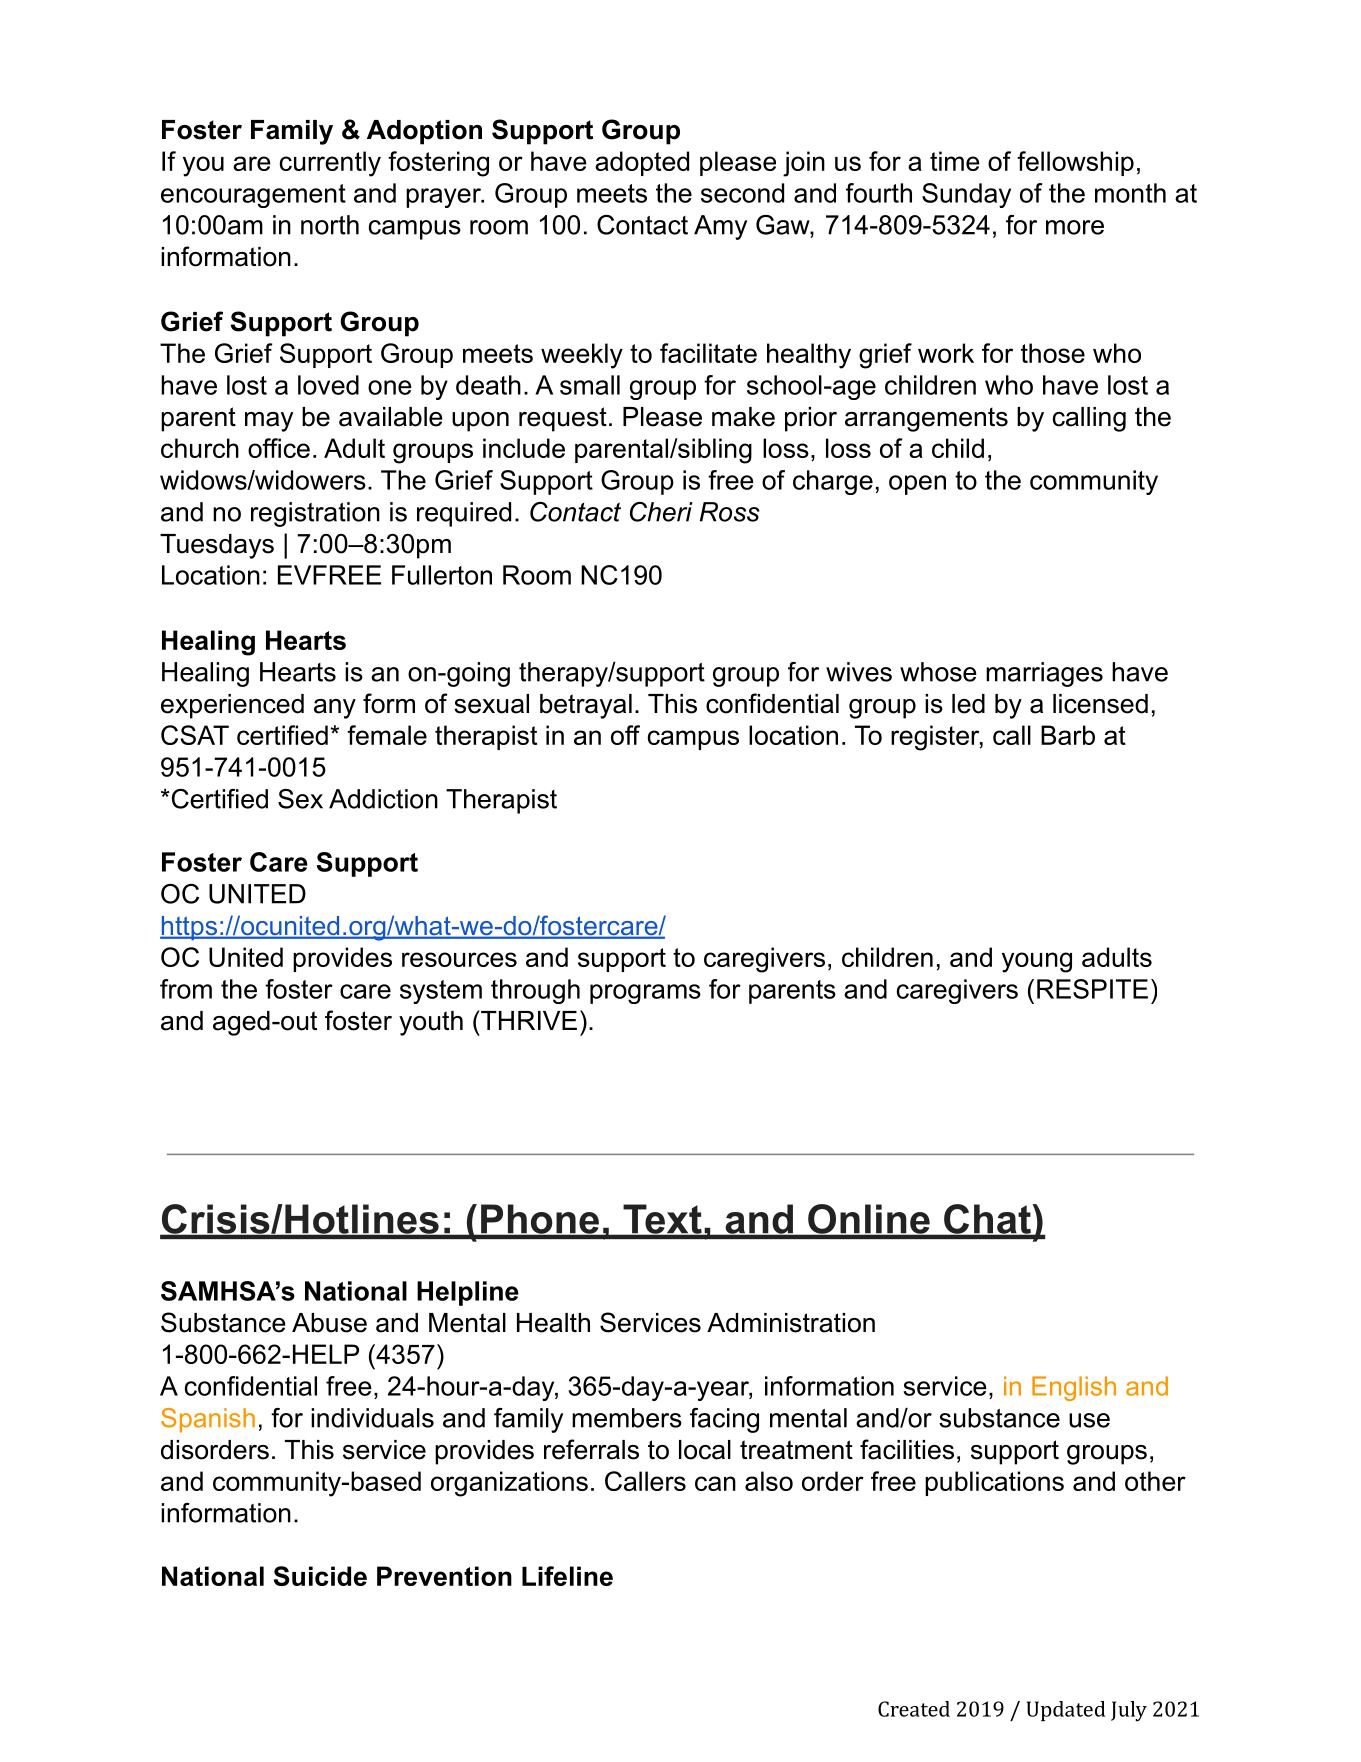 The height and width of the document is (1762, 1361). I want to click on programs, so click(645, 994).
